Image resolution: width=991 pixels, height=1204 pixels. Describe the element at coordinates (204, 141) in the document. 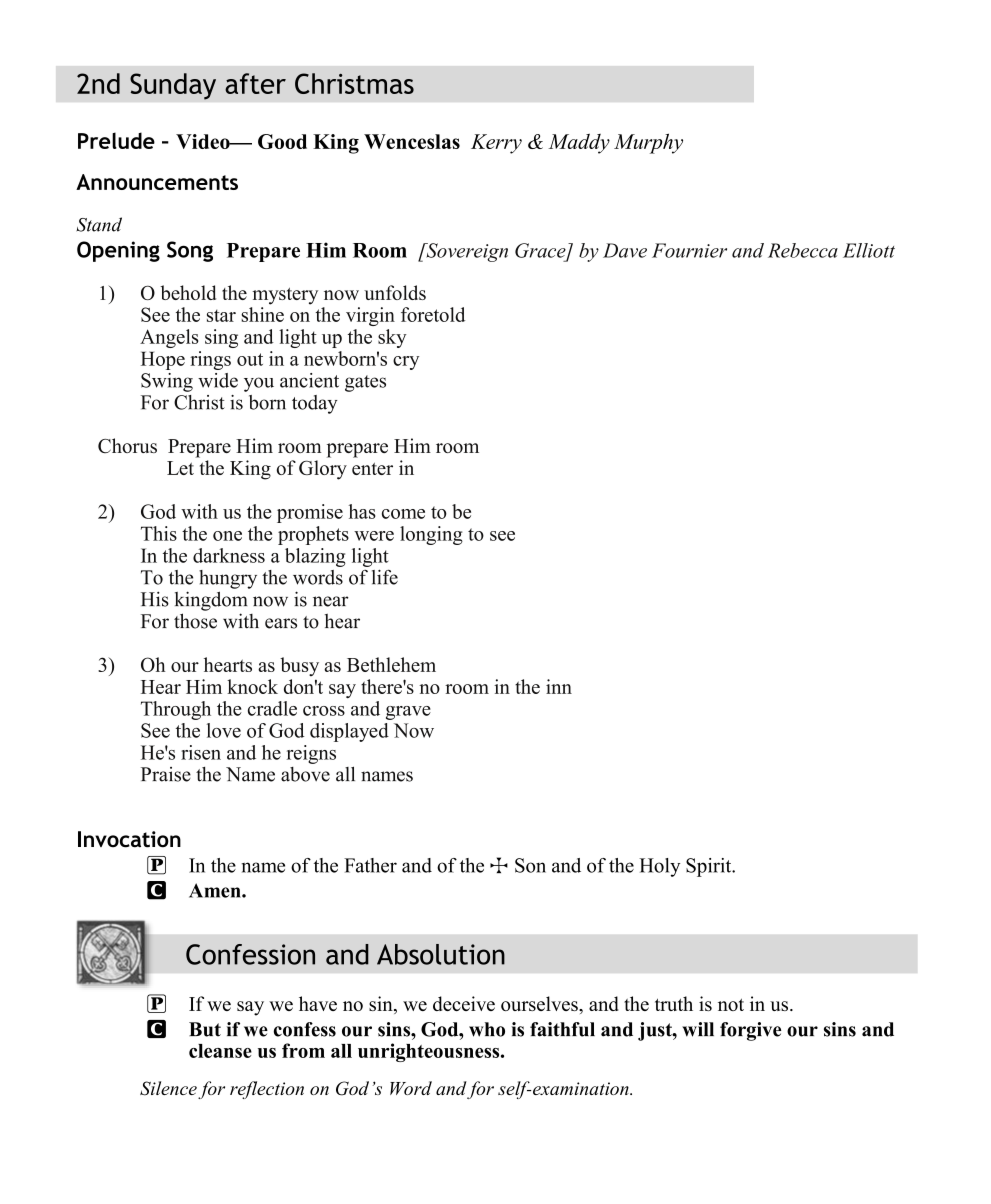

I see `Video` at that location.
